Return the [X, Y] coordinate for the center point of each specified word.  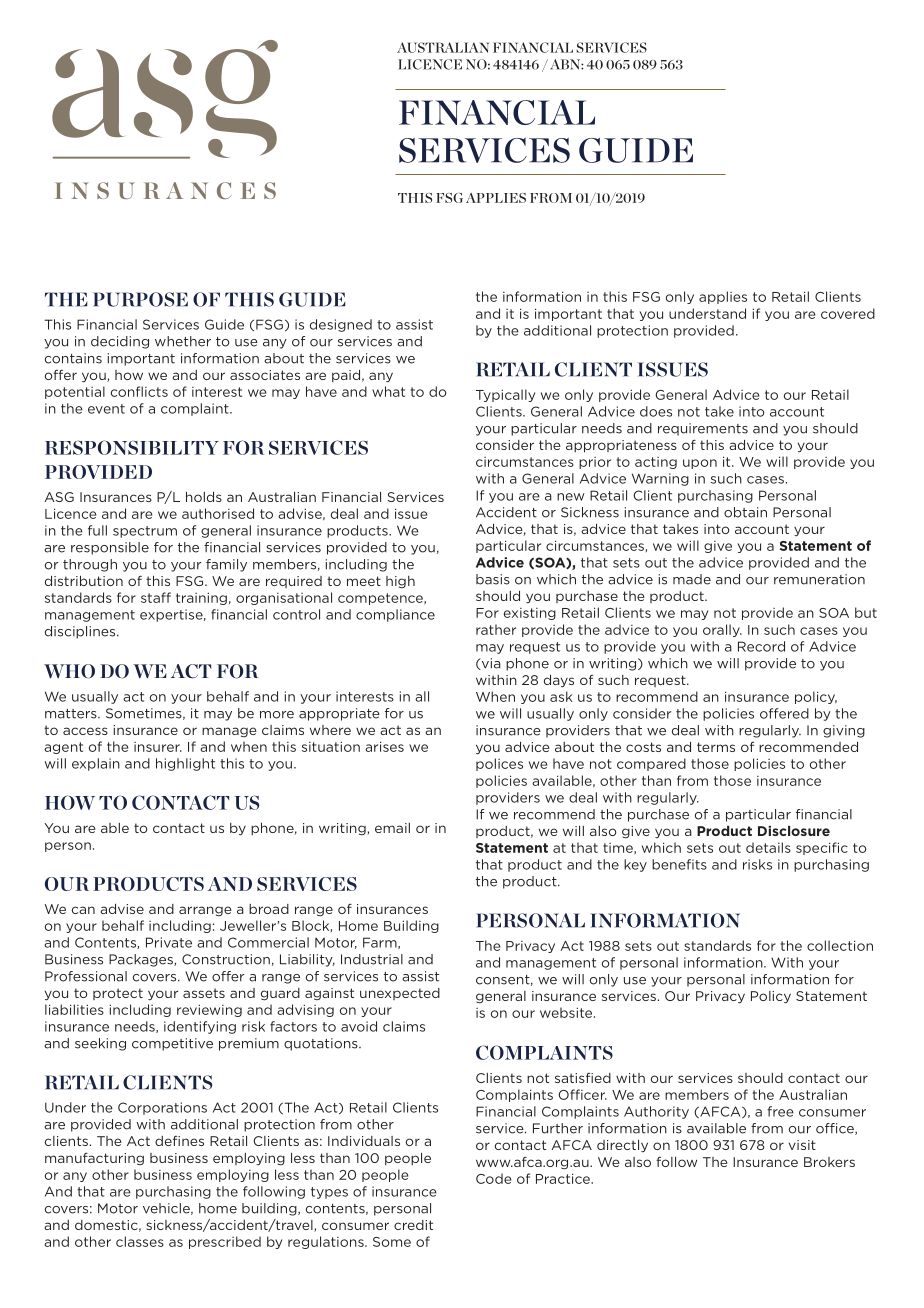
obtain [745, 512]
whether [183, 341]
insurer [158, 747]
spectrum [145, 532]
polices [499, 764]
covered [848, 313]
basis [493, 579]
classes [140, 1241]
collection [840, 945]
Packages [142, 960]
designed [341, 325]
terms [716, 747]
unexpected [400, 994]
